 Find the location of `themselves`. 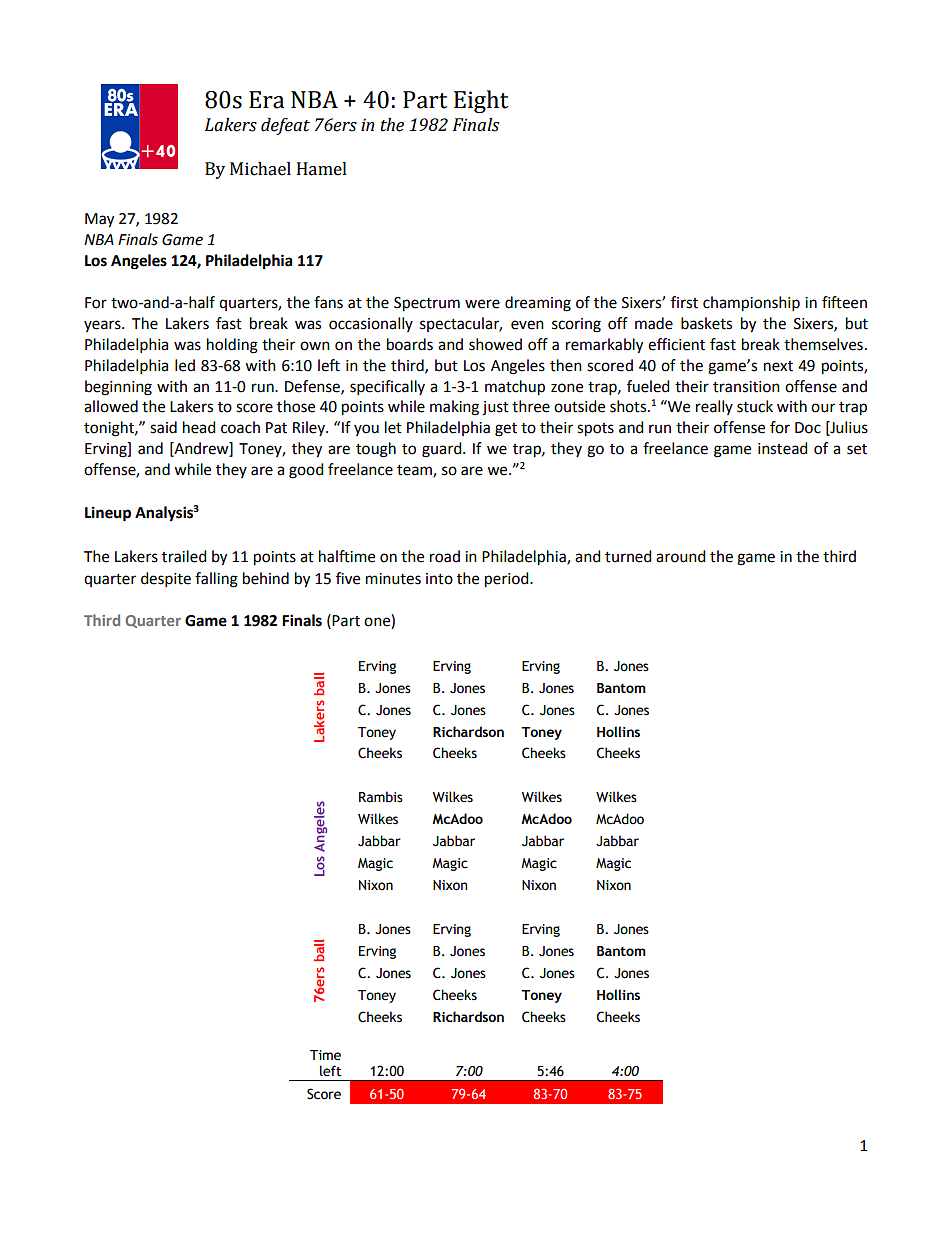

themselves is located at coordinates (823, 344).
